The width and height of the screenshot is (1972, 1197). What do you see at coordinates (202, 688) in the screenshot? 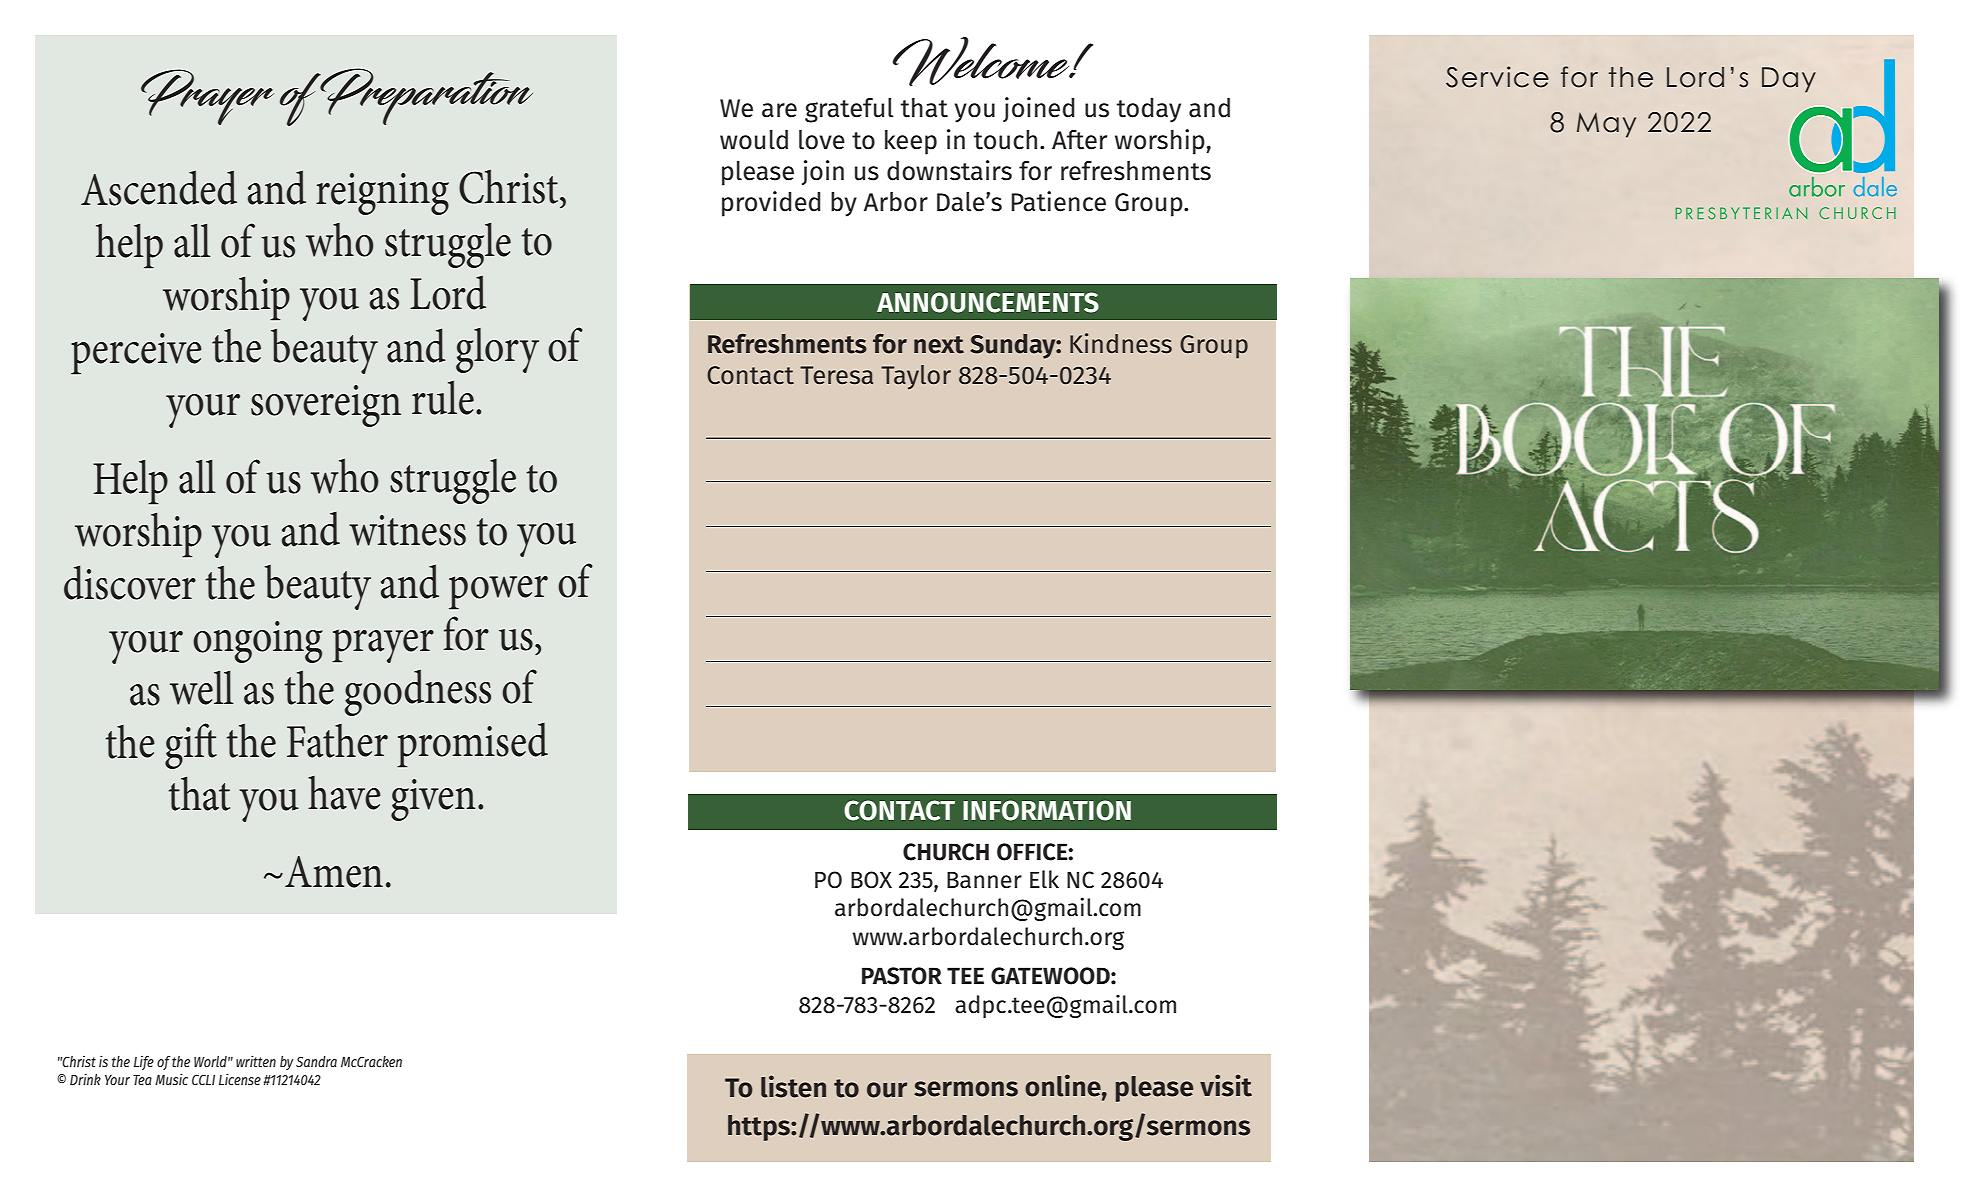
I see `well` at bounding box center [202, 688].
